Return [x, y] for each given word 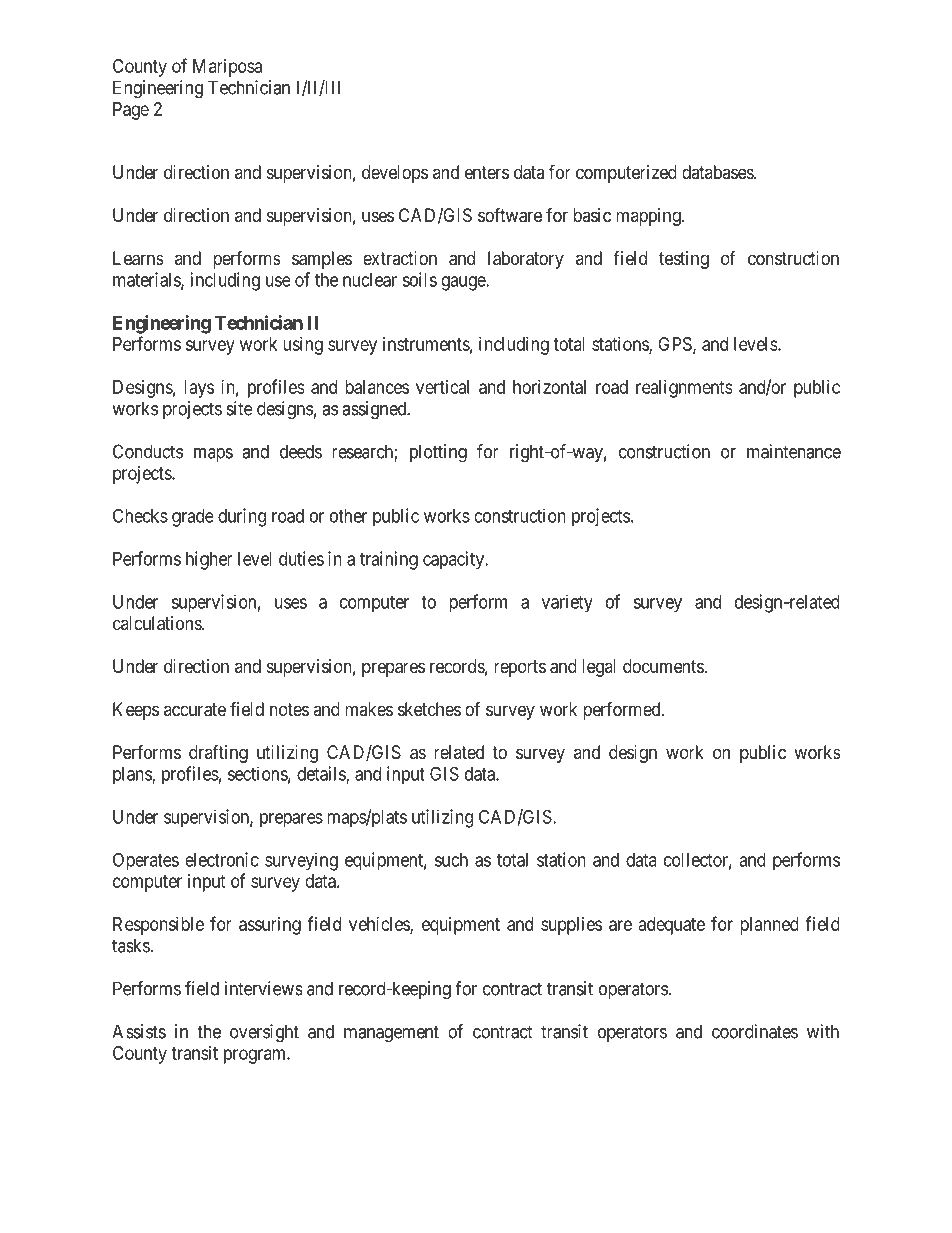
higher [209, 560]
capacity [455, 560]
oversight [264, 1033]
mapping [649, 217]
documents [663, 666]
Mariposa [227, 68]
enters [487, 172]
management [391, 1034]
